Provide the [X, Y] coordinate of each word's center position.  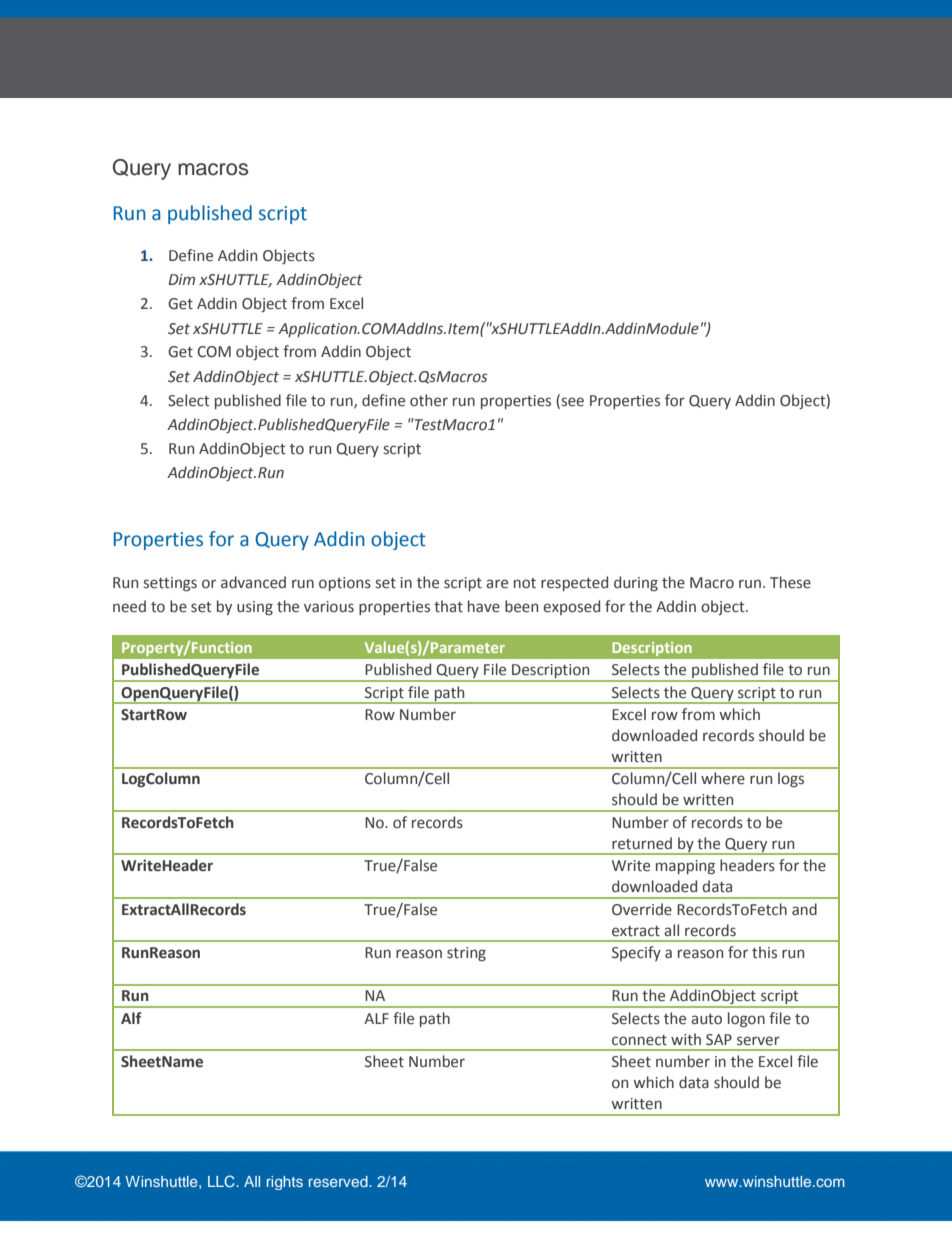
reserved [339, 1181]
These [790, 582]
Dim [181, 279]
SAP [719, 1040]
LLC [222, 1181]
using [255, 608]
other [429, 400]
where [723, 778]
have [484, 606]
